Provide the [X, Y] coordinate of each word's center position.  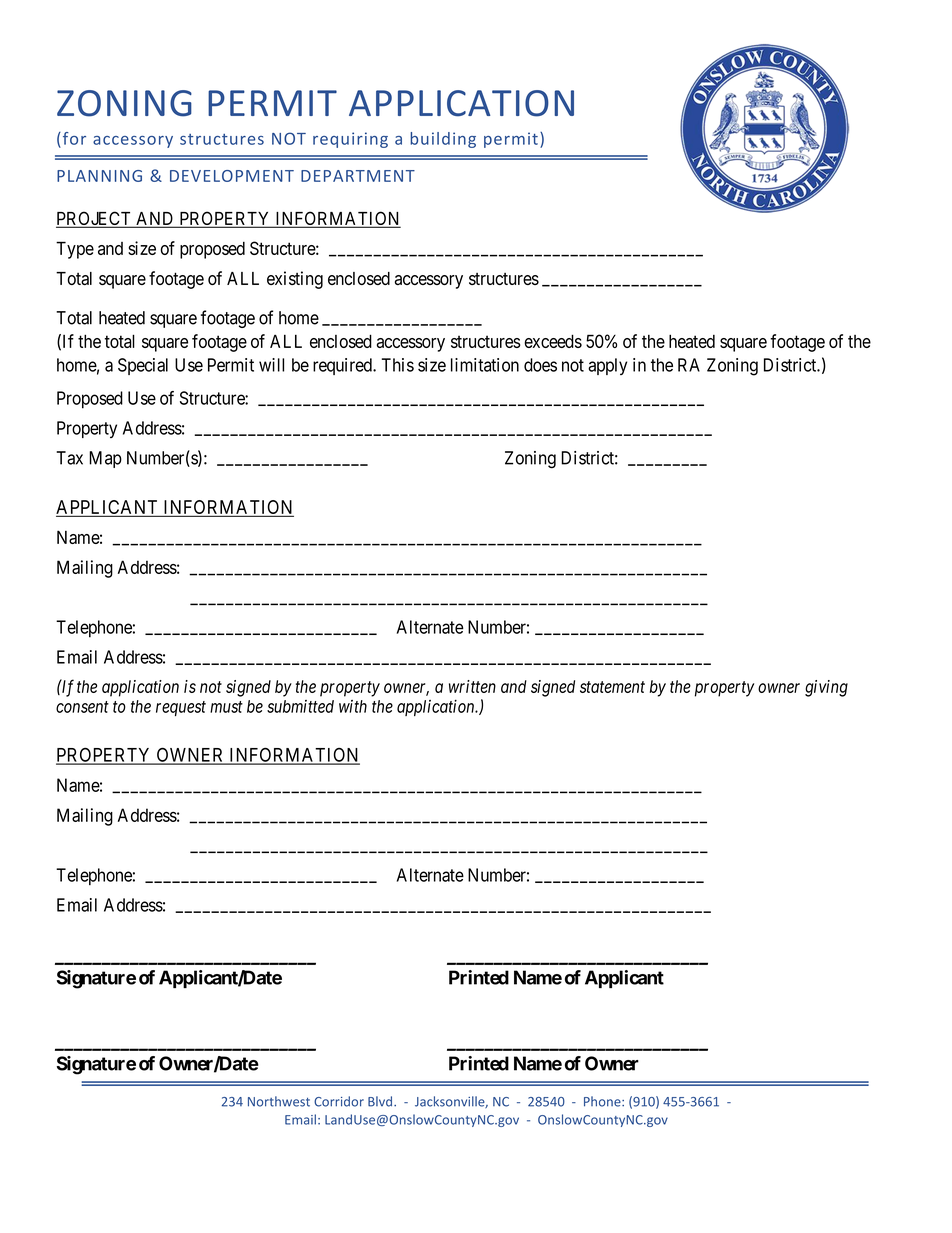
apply [607, 366]
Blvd [380, 1101]
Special [143, 366]
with [353, 706]
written [472, 686]
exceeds [553, 341]
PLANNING [99, 176]
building [443, 140]
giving [826, 688]
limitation [485, 365]
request [181, 708]
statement [612, 687]
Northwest [279, 1101]
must [226, 707]
